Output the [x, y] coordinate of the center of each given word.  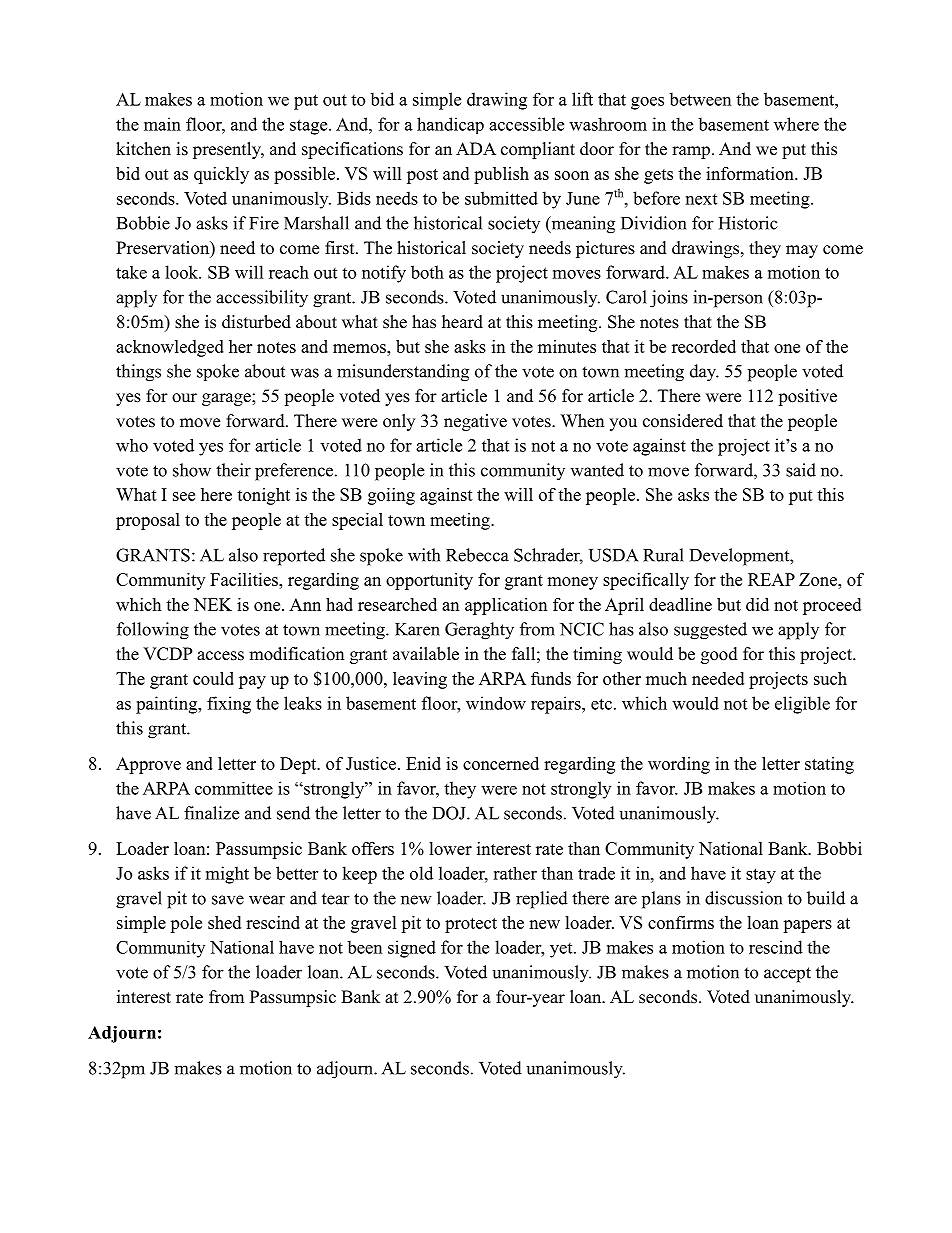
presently [228, 150]
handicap [450, 125]
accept [787, 975]
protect [471, 925]
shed [224, 922]
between [700, 99]
